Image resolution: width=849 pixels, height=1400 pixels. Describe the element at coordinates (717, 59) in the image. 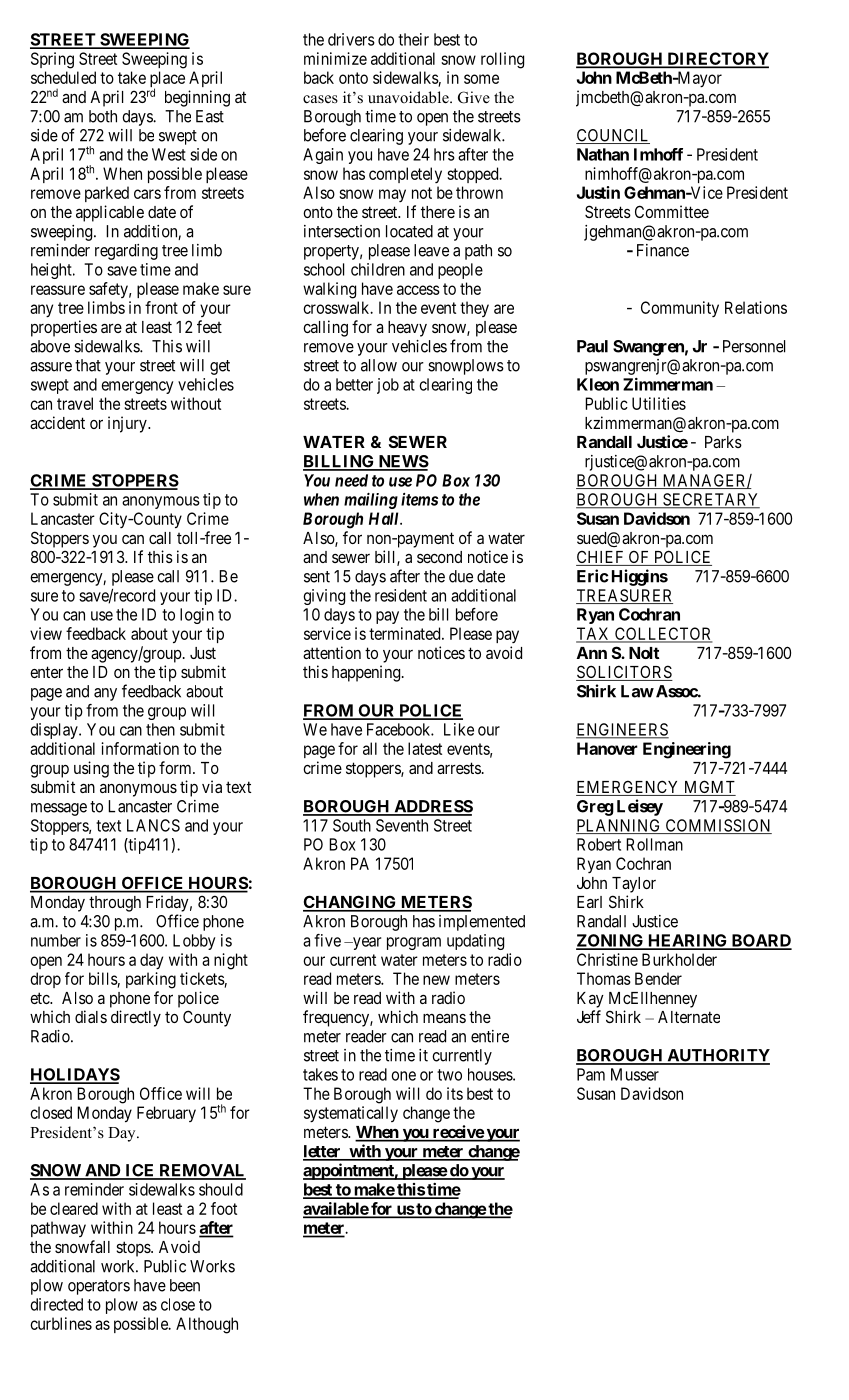

I see `DIRECTORY` at that location.
